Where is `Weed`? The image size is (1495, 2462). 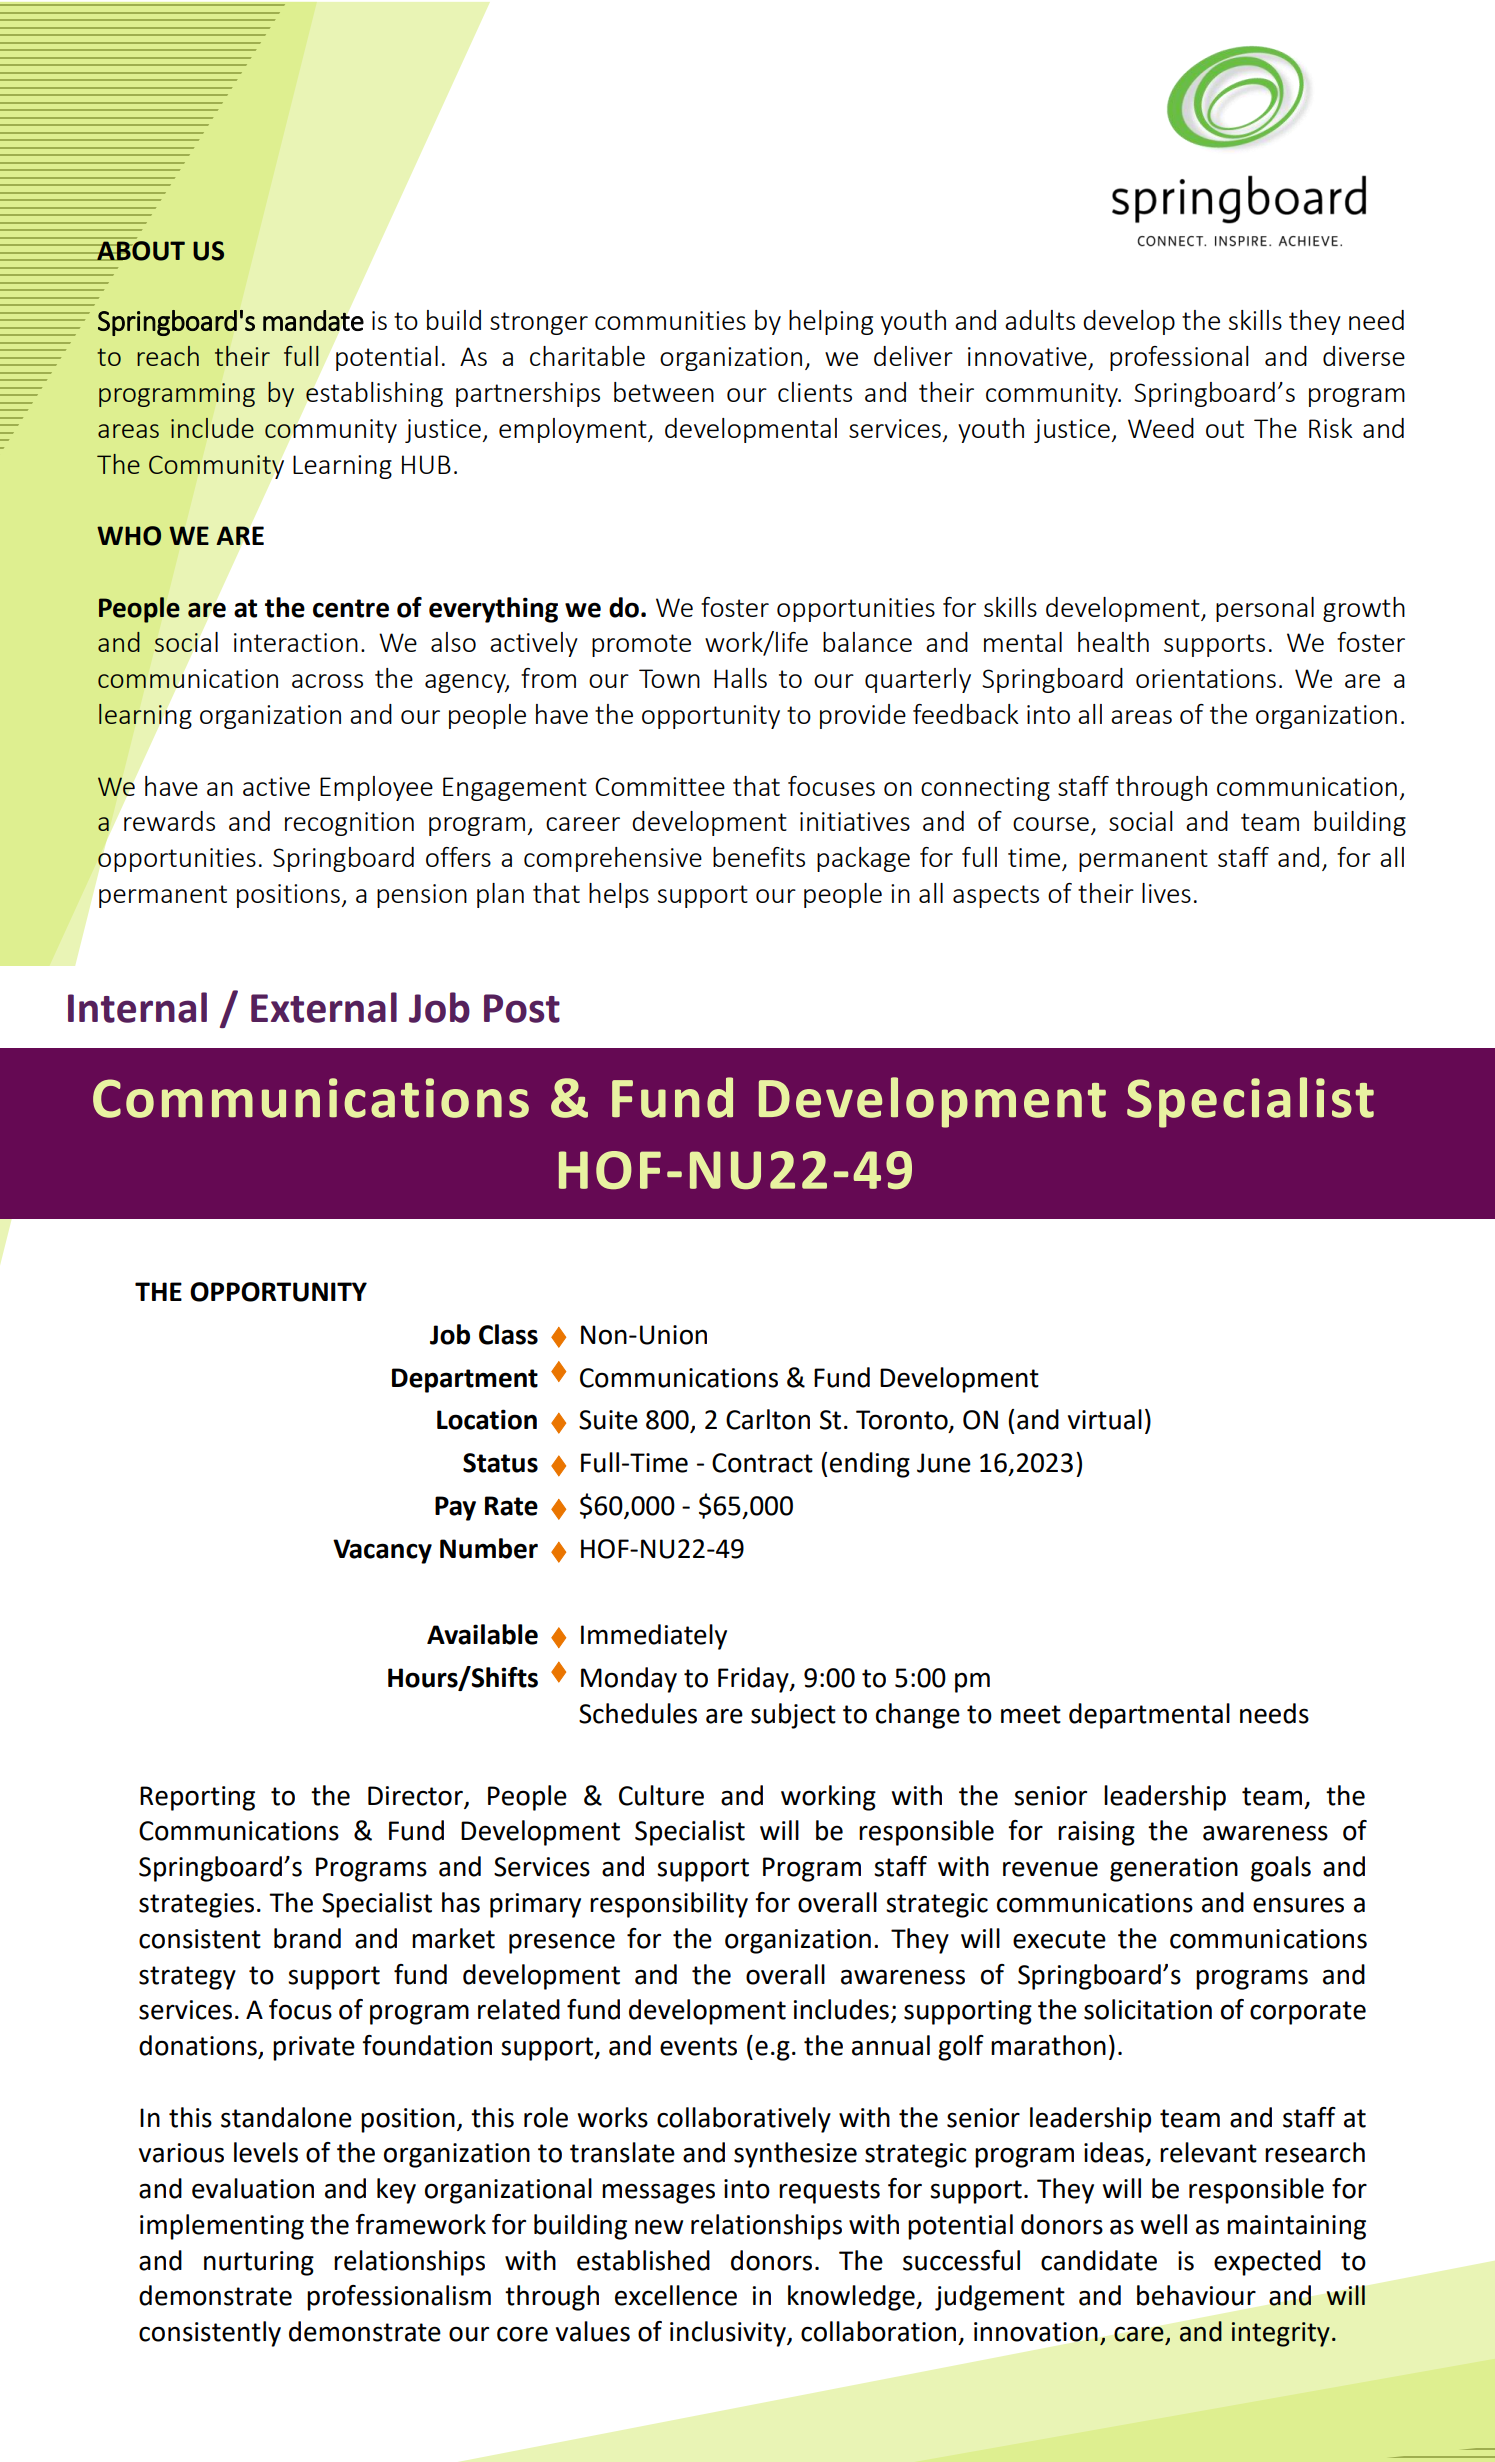
Weed is located at coordinates (1161, 428).
